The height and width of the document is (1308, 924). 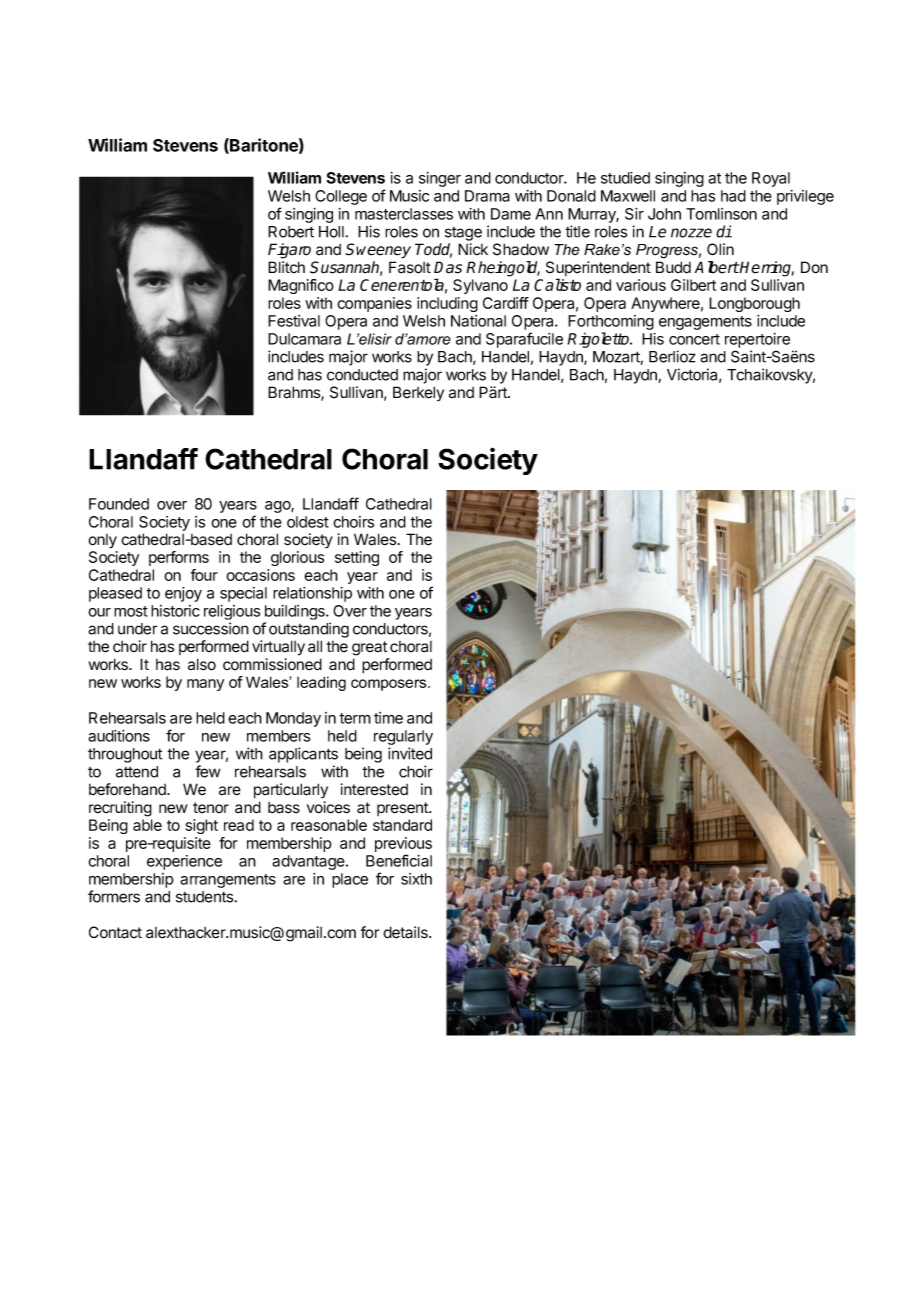 I want to click on Tomlinson, so click(x=721, y=214).
